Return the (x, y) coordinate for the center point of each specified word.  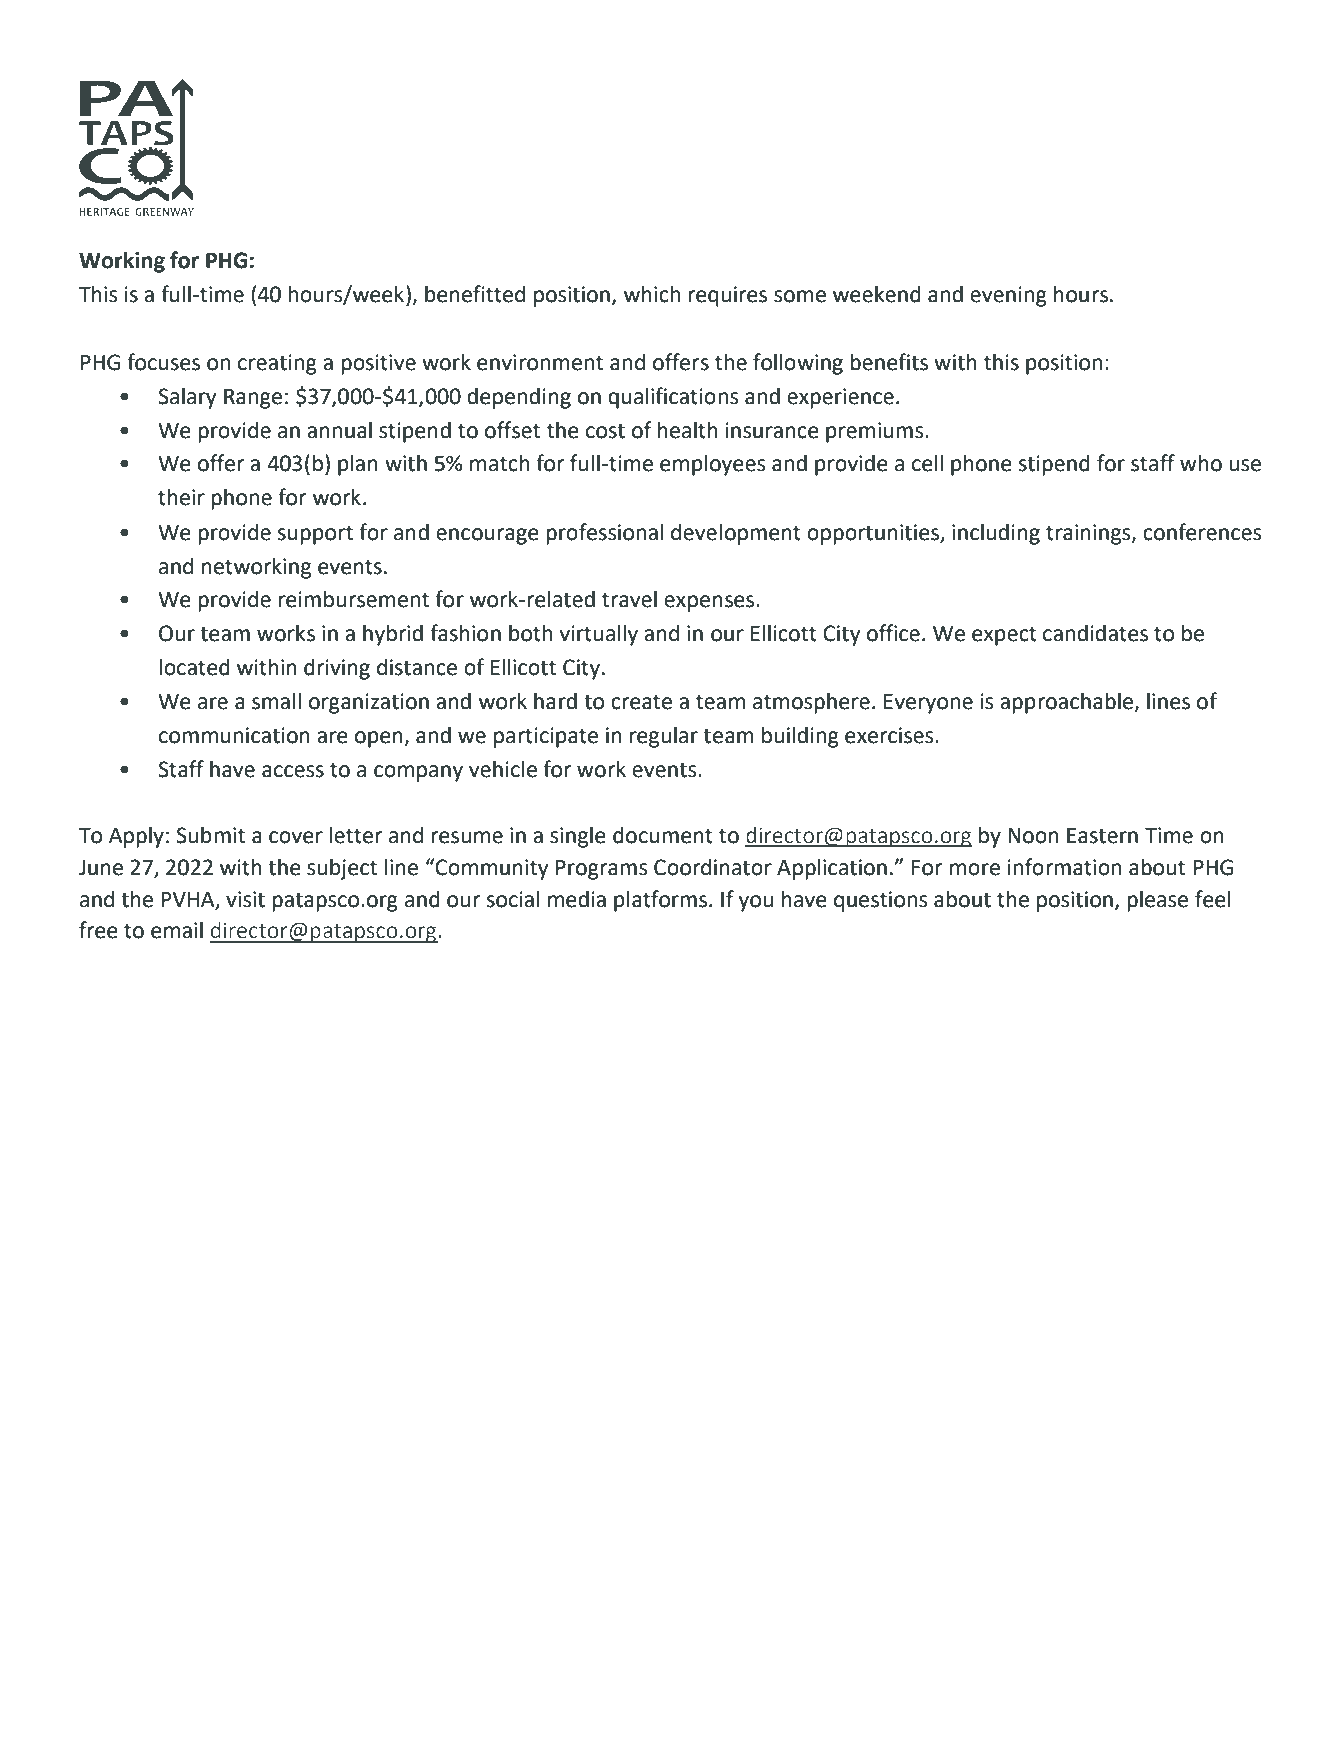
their (181, 497)
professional (604, 534)
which (652, 294)
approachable (1067, 703)
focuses (163, 362)
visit (245, 899)
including (996, 534)
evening (1008, 296)
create (641, 702)
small (276, 701)
